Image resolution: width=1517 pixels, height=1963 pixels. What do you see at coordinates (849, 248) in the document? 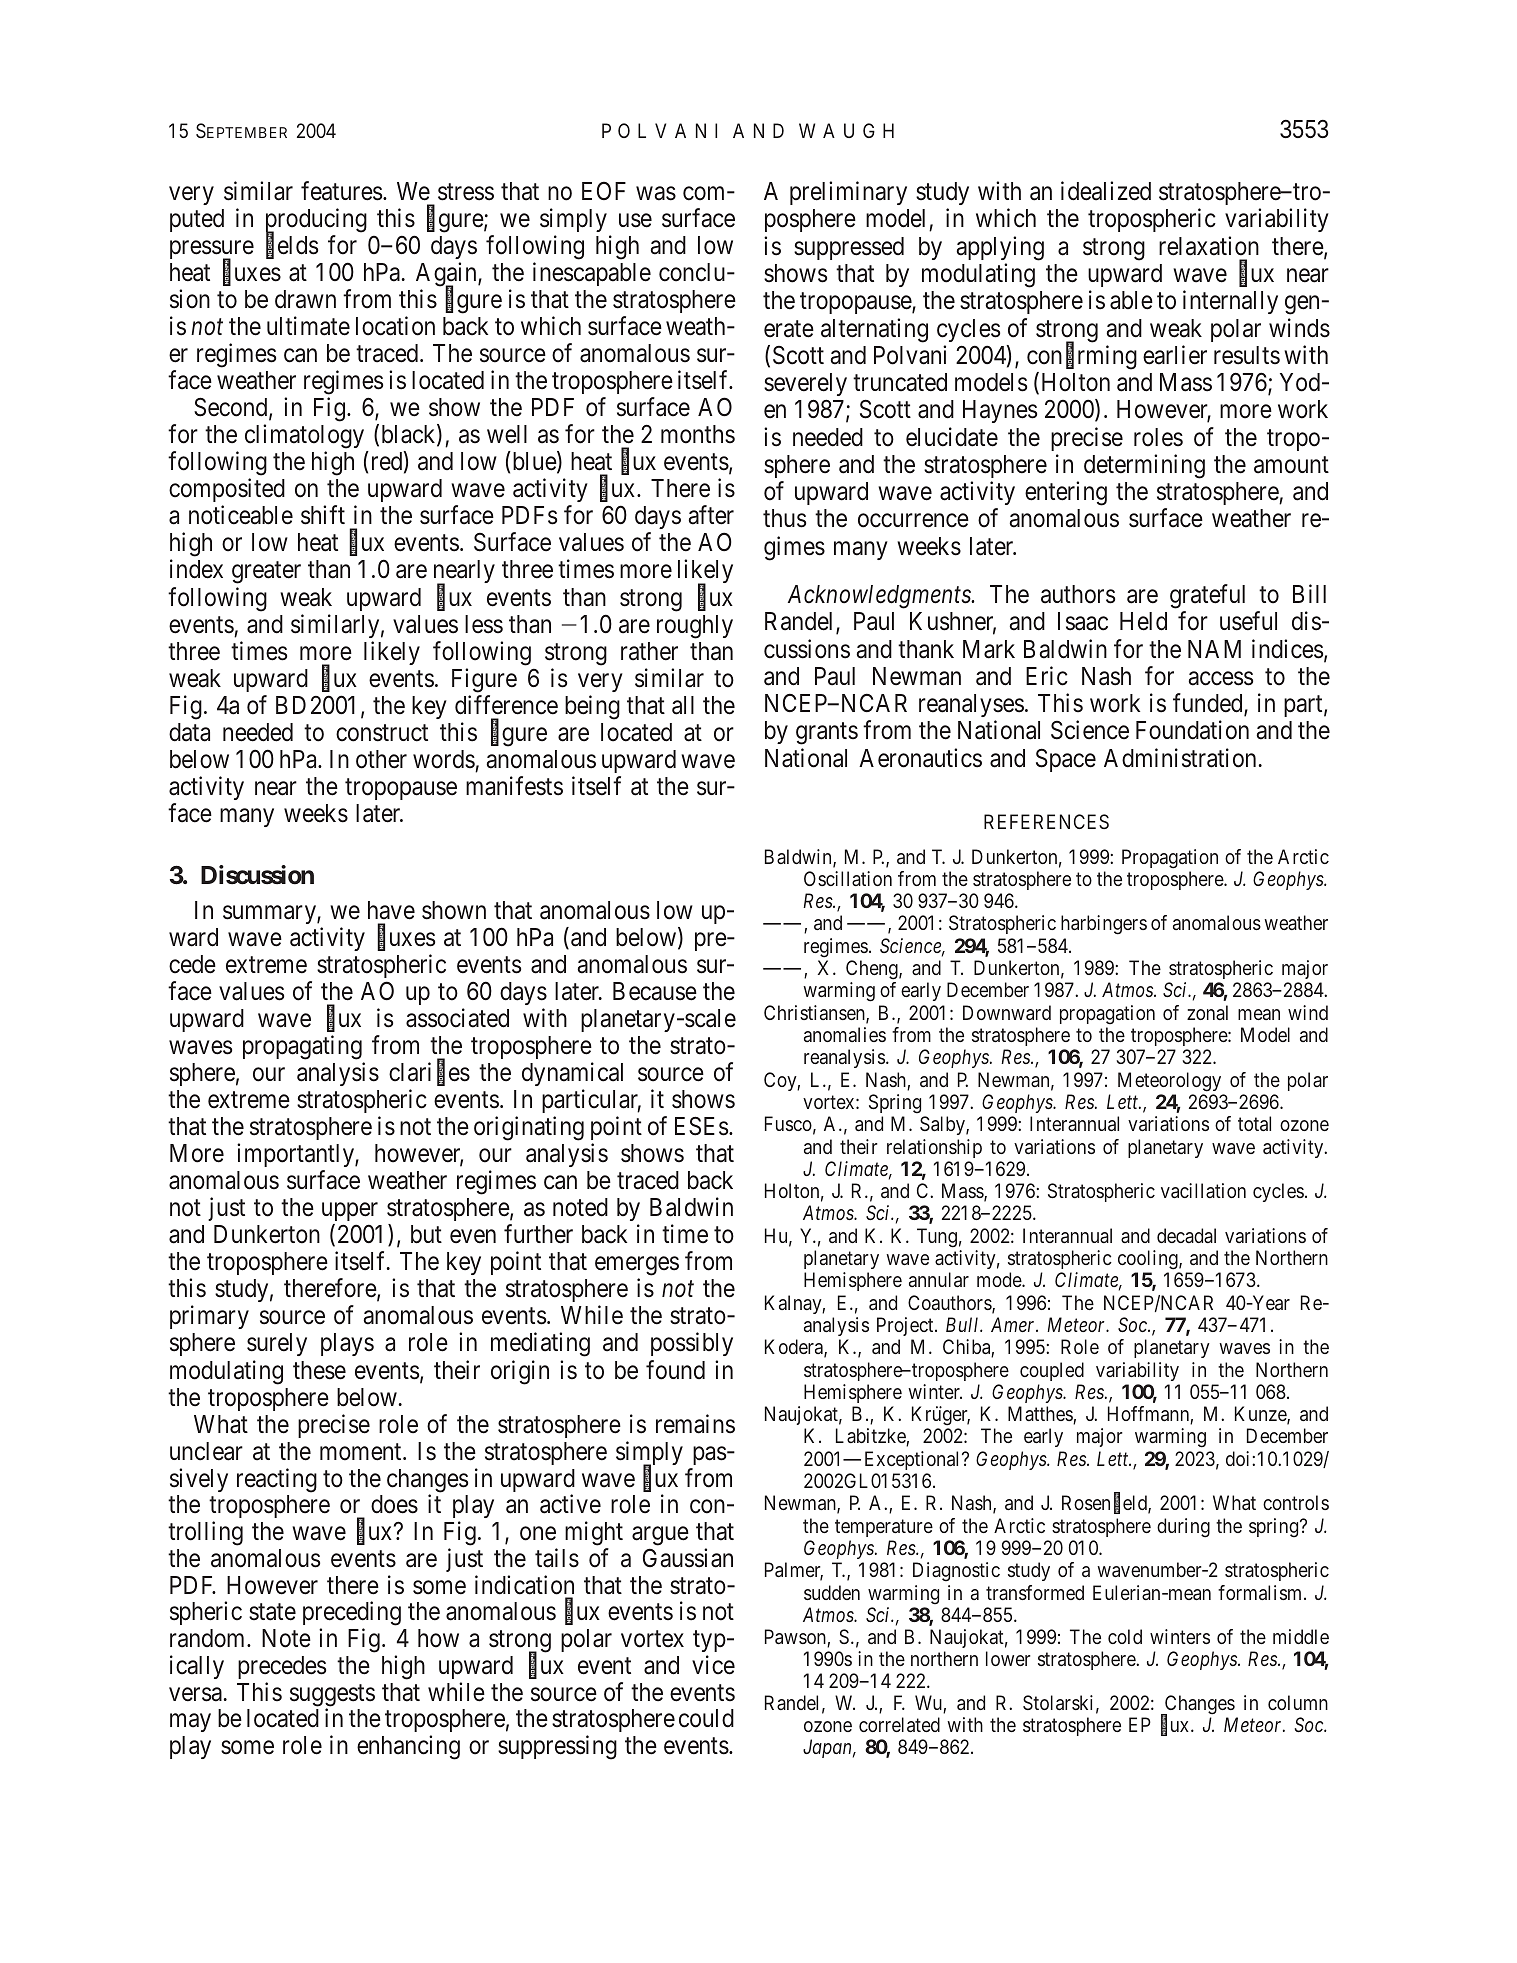
I see `suppressed` at bounding box center [849, 248].
